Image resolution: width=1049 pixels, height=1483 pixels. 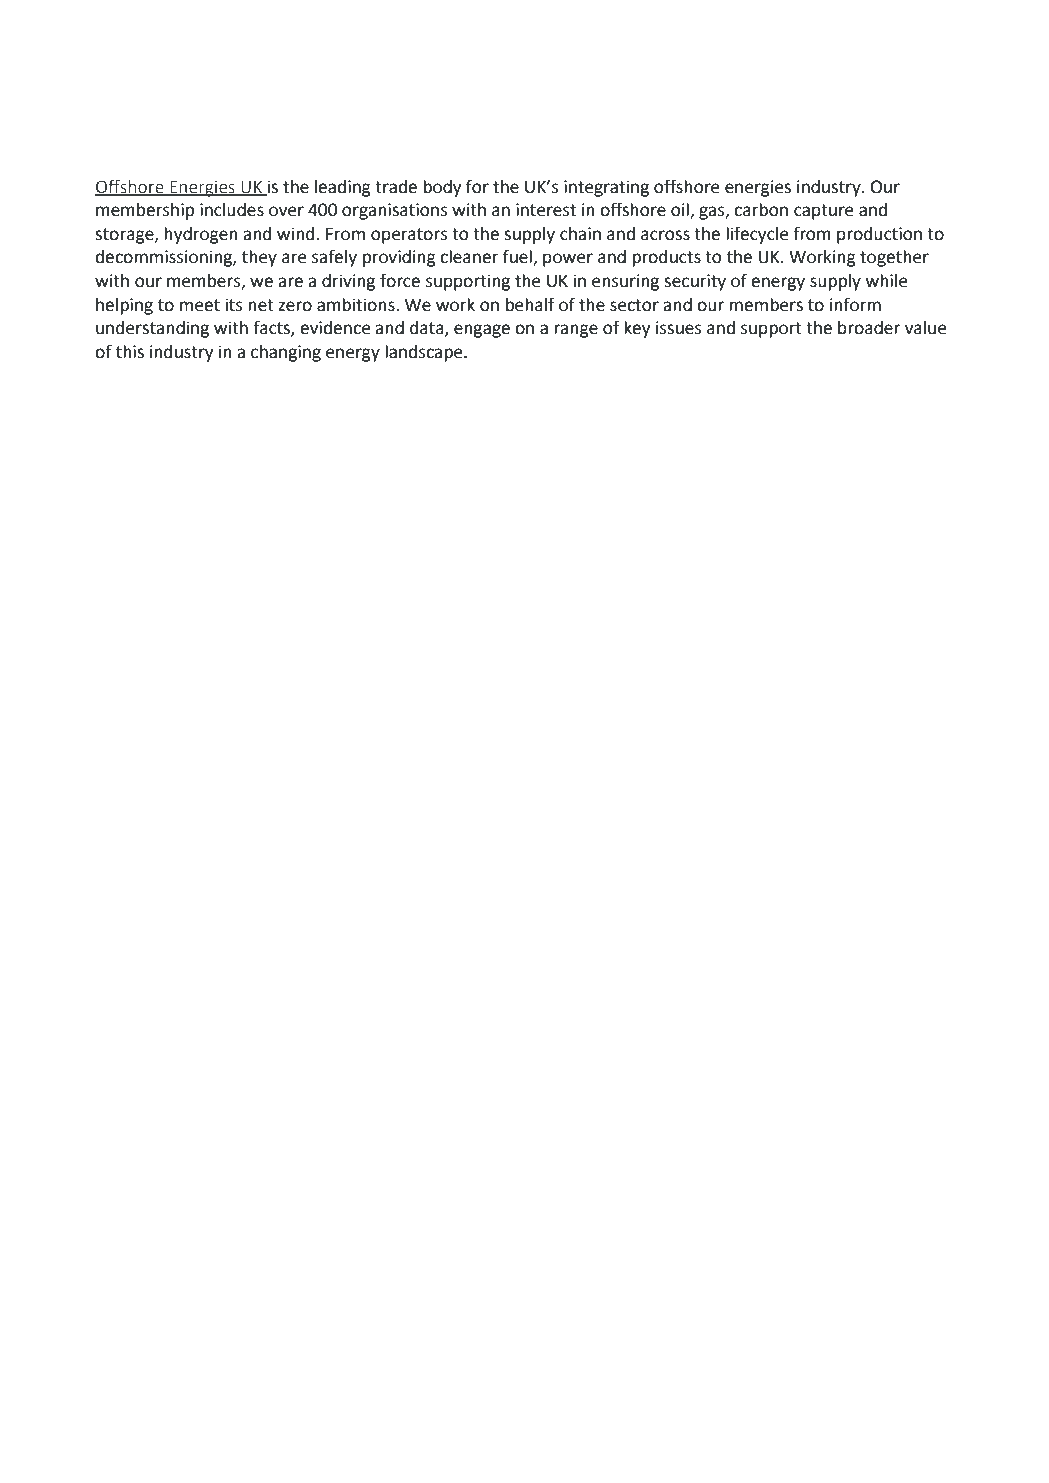 I want to click on carbon, so click(x=761, y=210).
